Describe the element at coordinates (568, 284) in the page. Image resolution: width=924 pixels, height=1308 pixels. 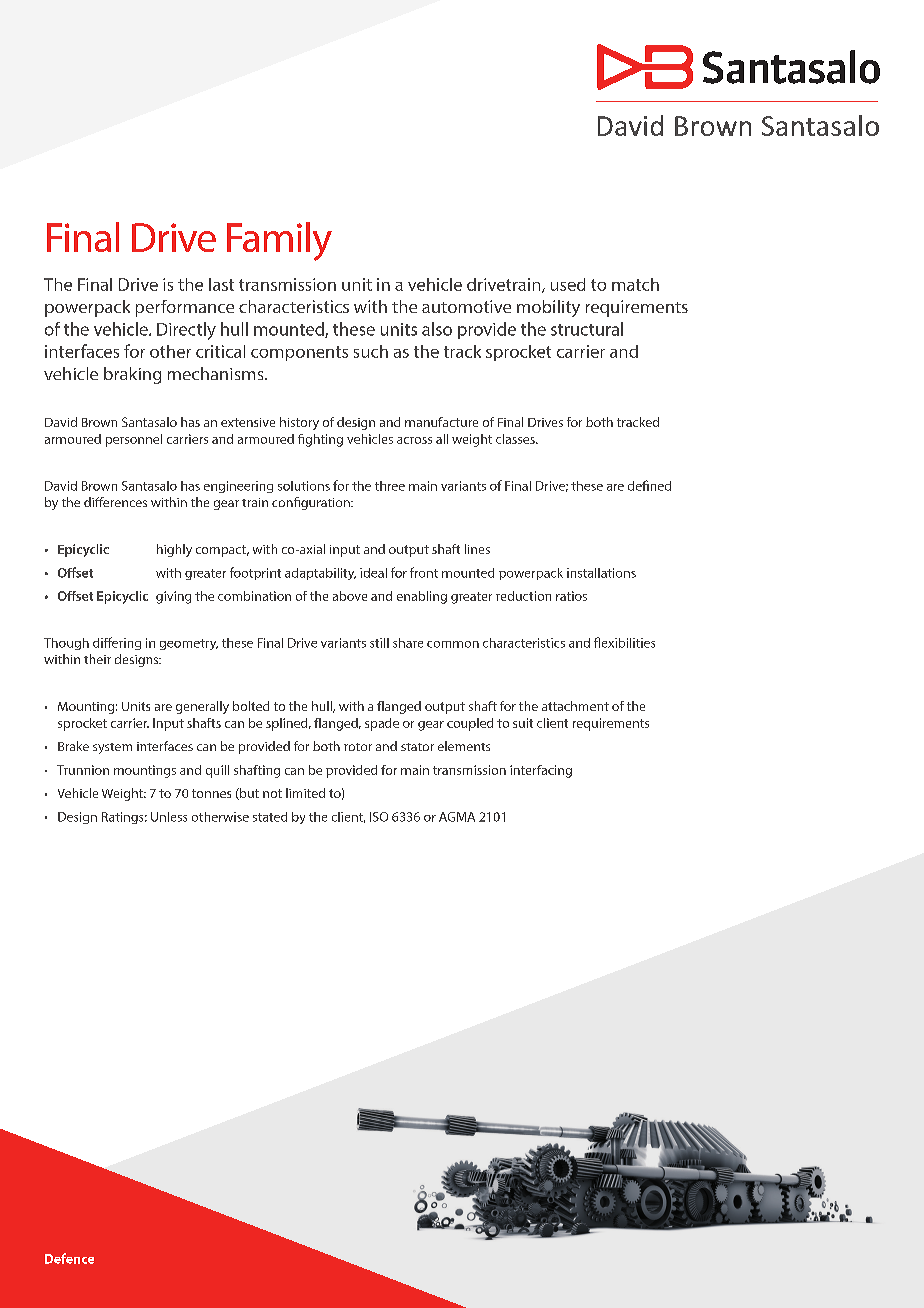
I see `used` at that location.
